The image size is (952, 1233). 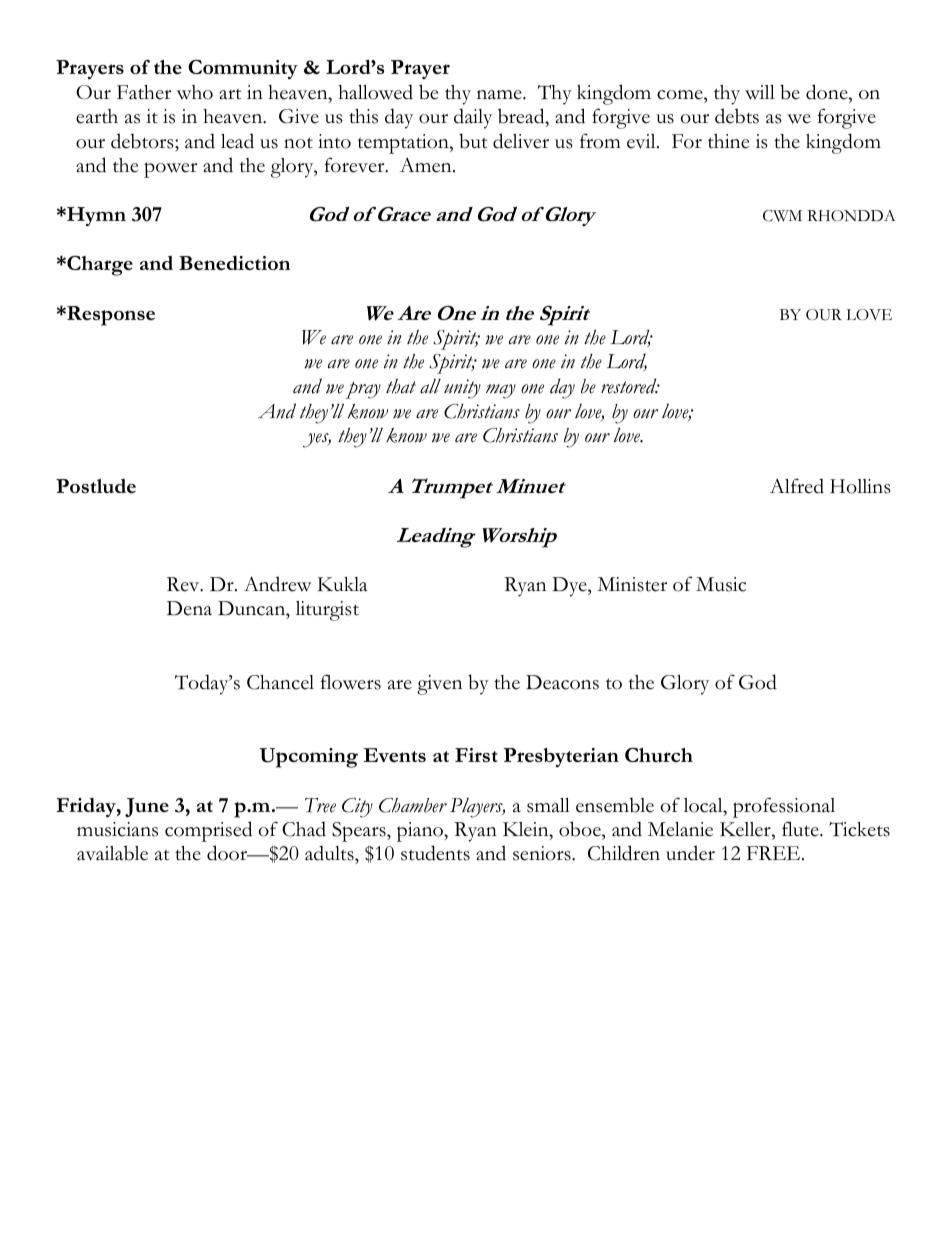 What do you see at coordinates (775, 853) in the page?
I see `FREE` at bounding box center [775, 853].
